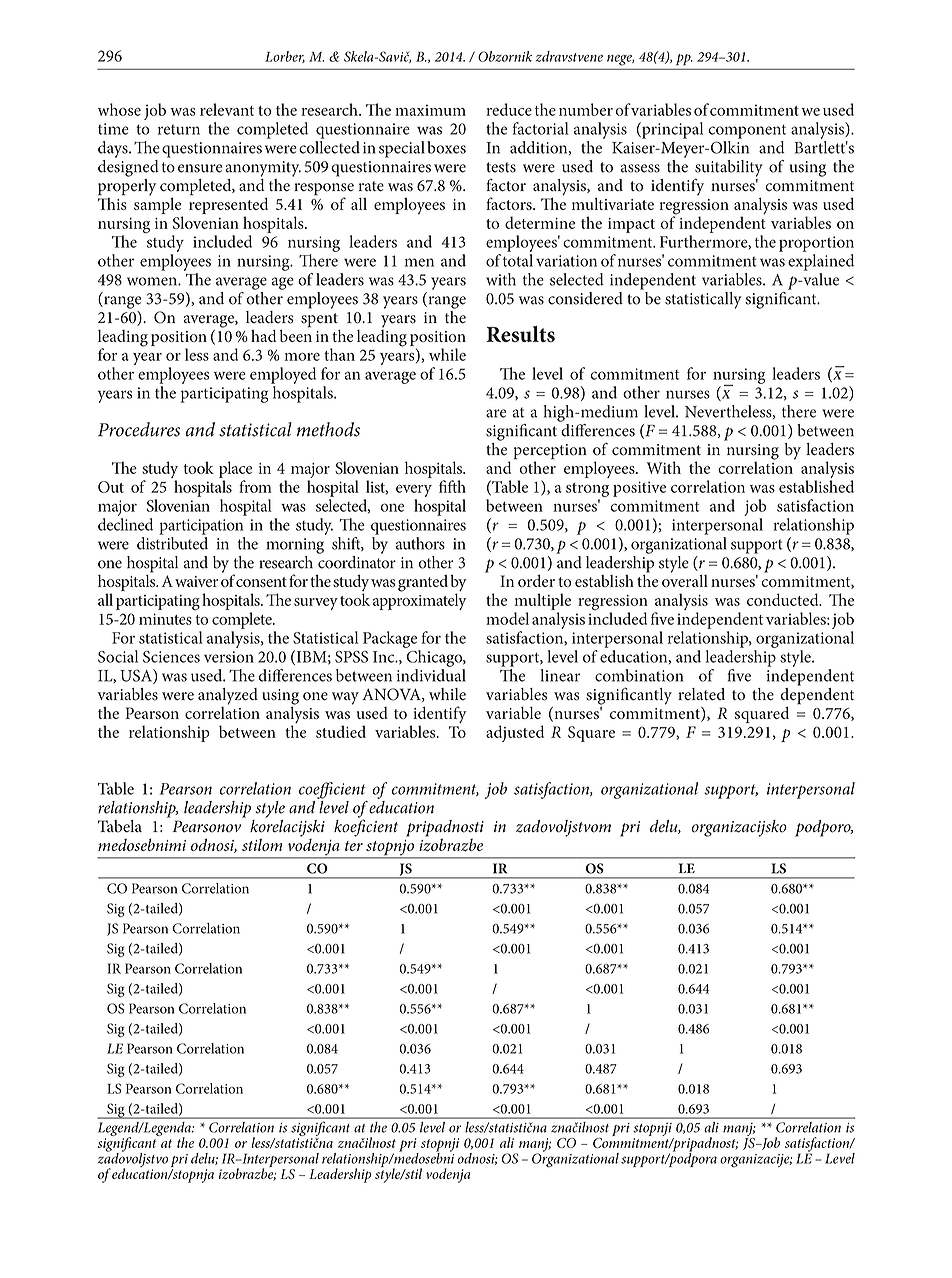 The image size is (952, 1278). What do you see at coordinates (332, 790) in the page?
I see `coefficient` at bounding box center [332, 790].
